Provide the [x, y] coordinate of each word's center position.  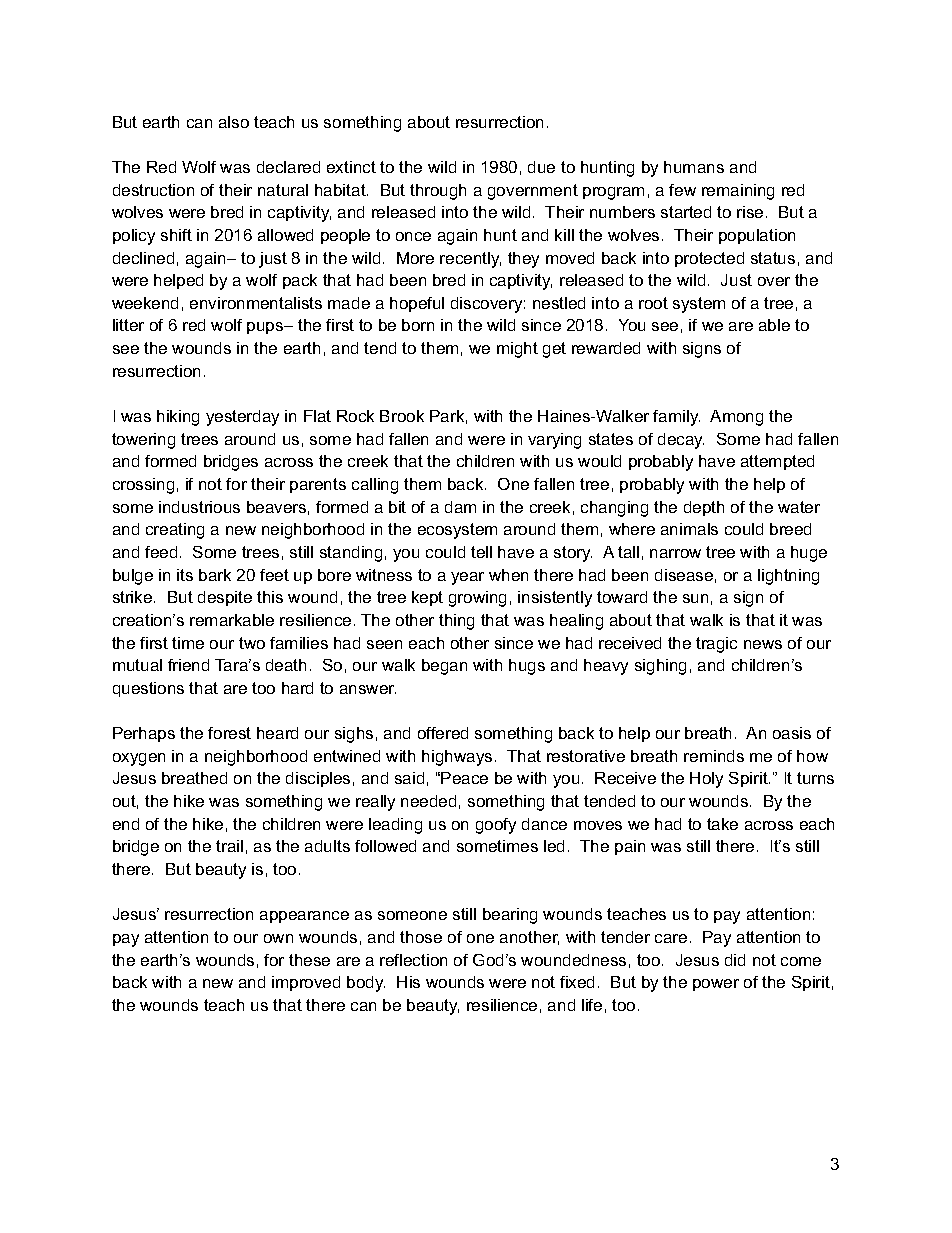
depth [704, 508]
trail [229, 846]
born [418, 325]
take [722, 824]
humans [694, 167]
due [541, 167]
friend [188, 665]
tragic [716, 645]
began [444, 667]
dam [460, 507]
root [653, 303]
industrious [199, 507]
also [234, 122]
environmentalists [256, 303]
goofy [496, 826]
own [278, 938]
